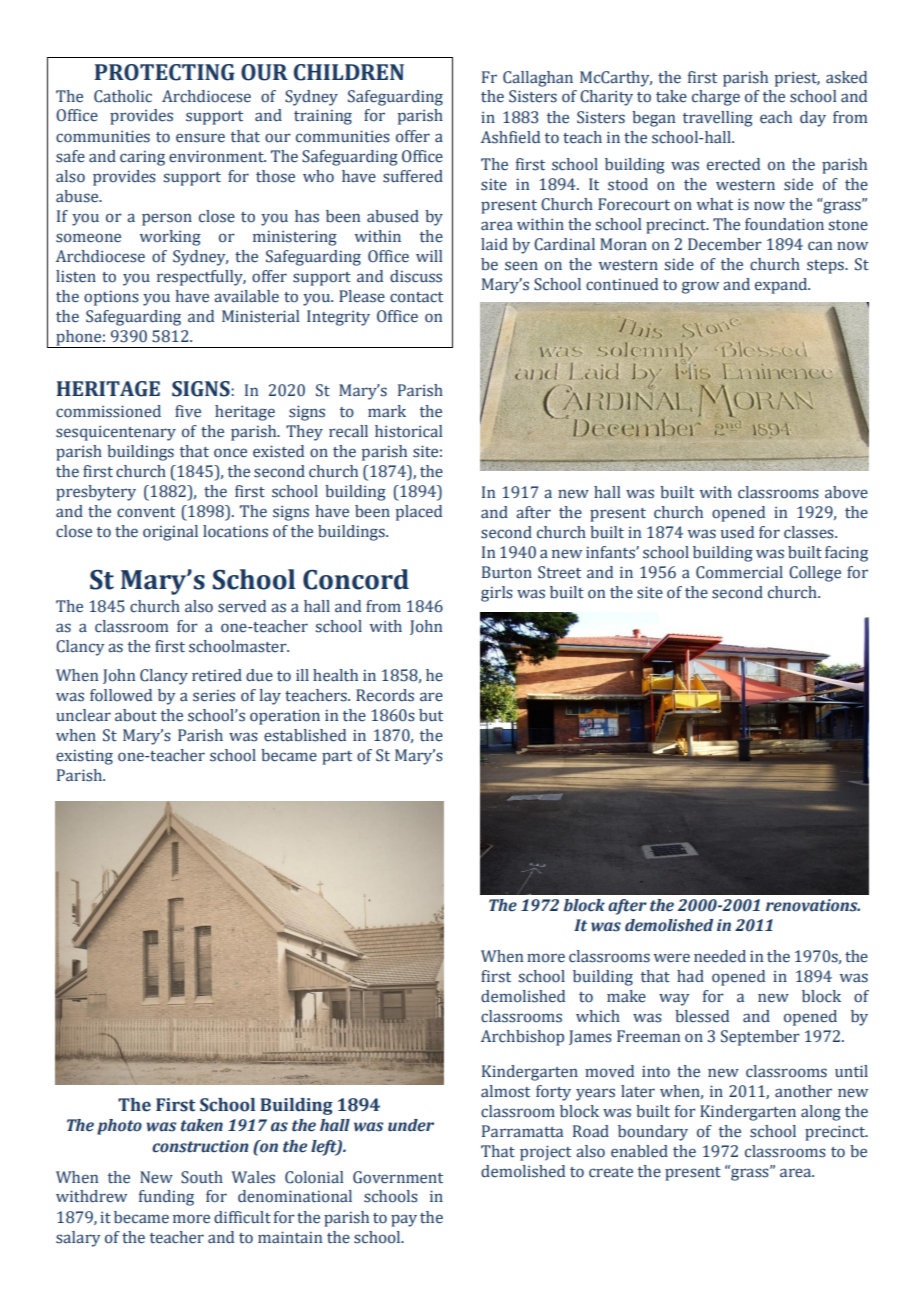 Image resolution: width=924 pixels, height=1307 pixels. I want to click on needed, so click(720, 956).
